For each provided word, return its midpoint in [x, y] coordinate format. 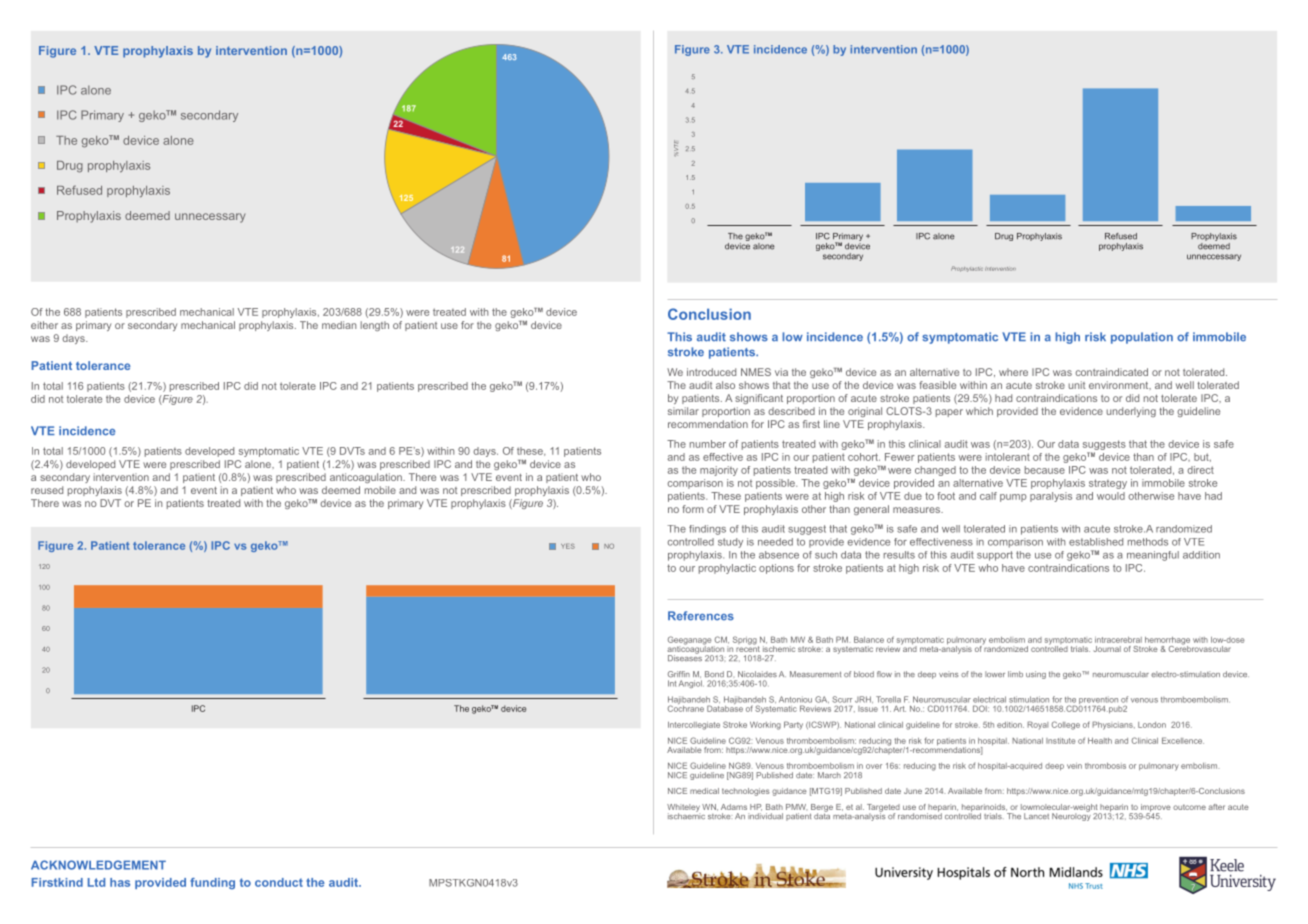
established [1096, 542]
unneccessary [1214, 257]
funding [212, 883]
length [375, 326]
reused [47, 490]
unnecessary [210, 218]
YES [568, 546]
